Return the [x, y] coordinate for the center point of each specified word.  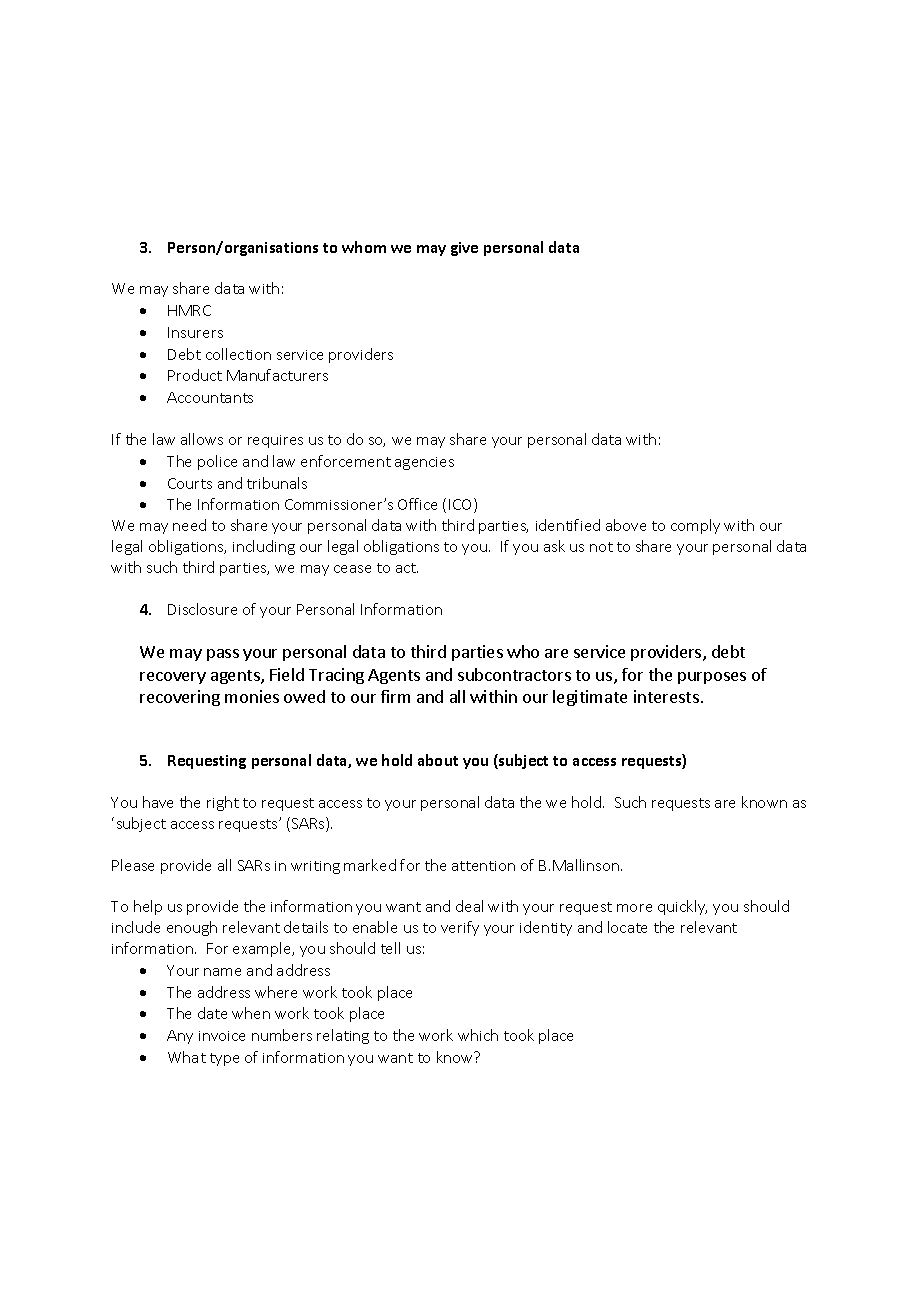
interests [666, 696]
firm [395, 696]
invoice [222, 1036]
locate [627, 927]
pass [223, 655]
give [464, 249]
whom [364, 247]
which [478, 1035]
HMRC [189, 310]
